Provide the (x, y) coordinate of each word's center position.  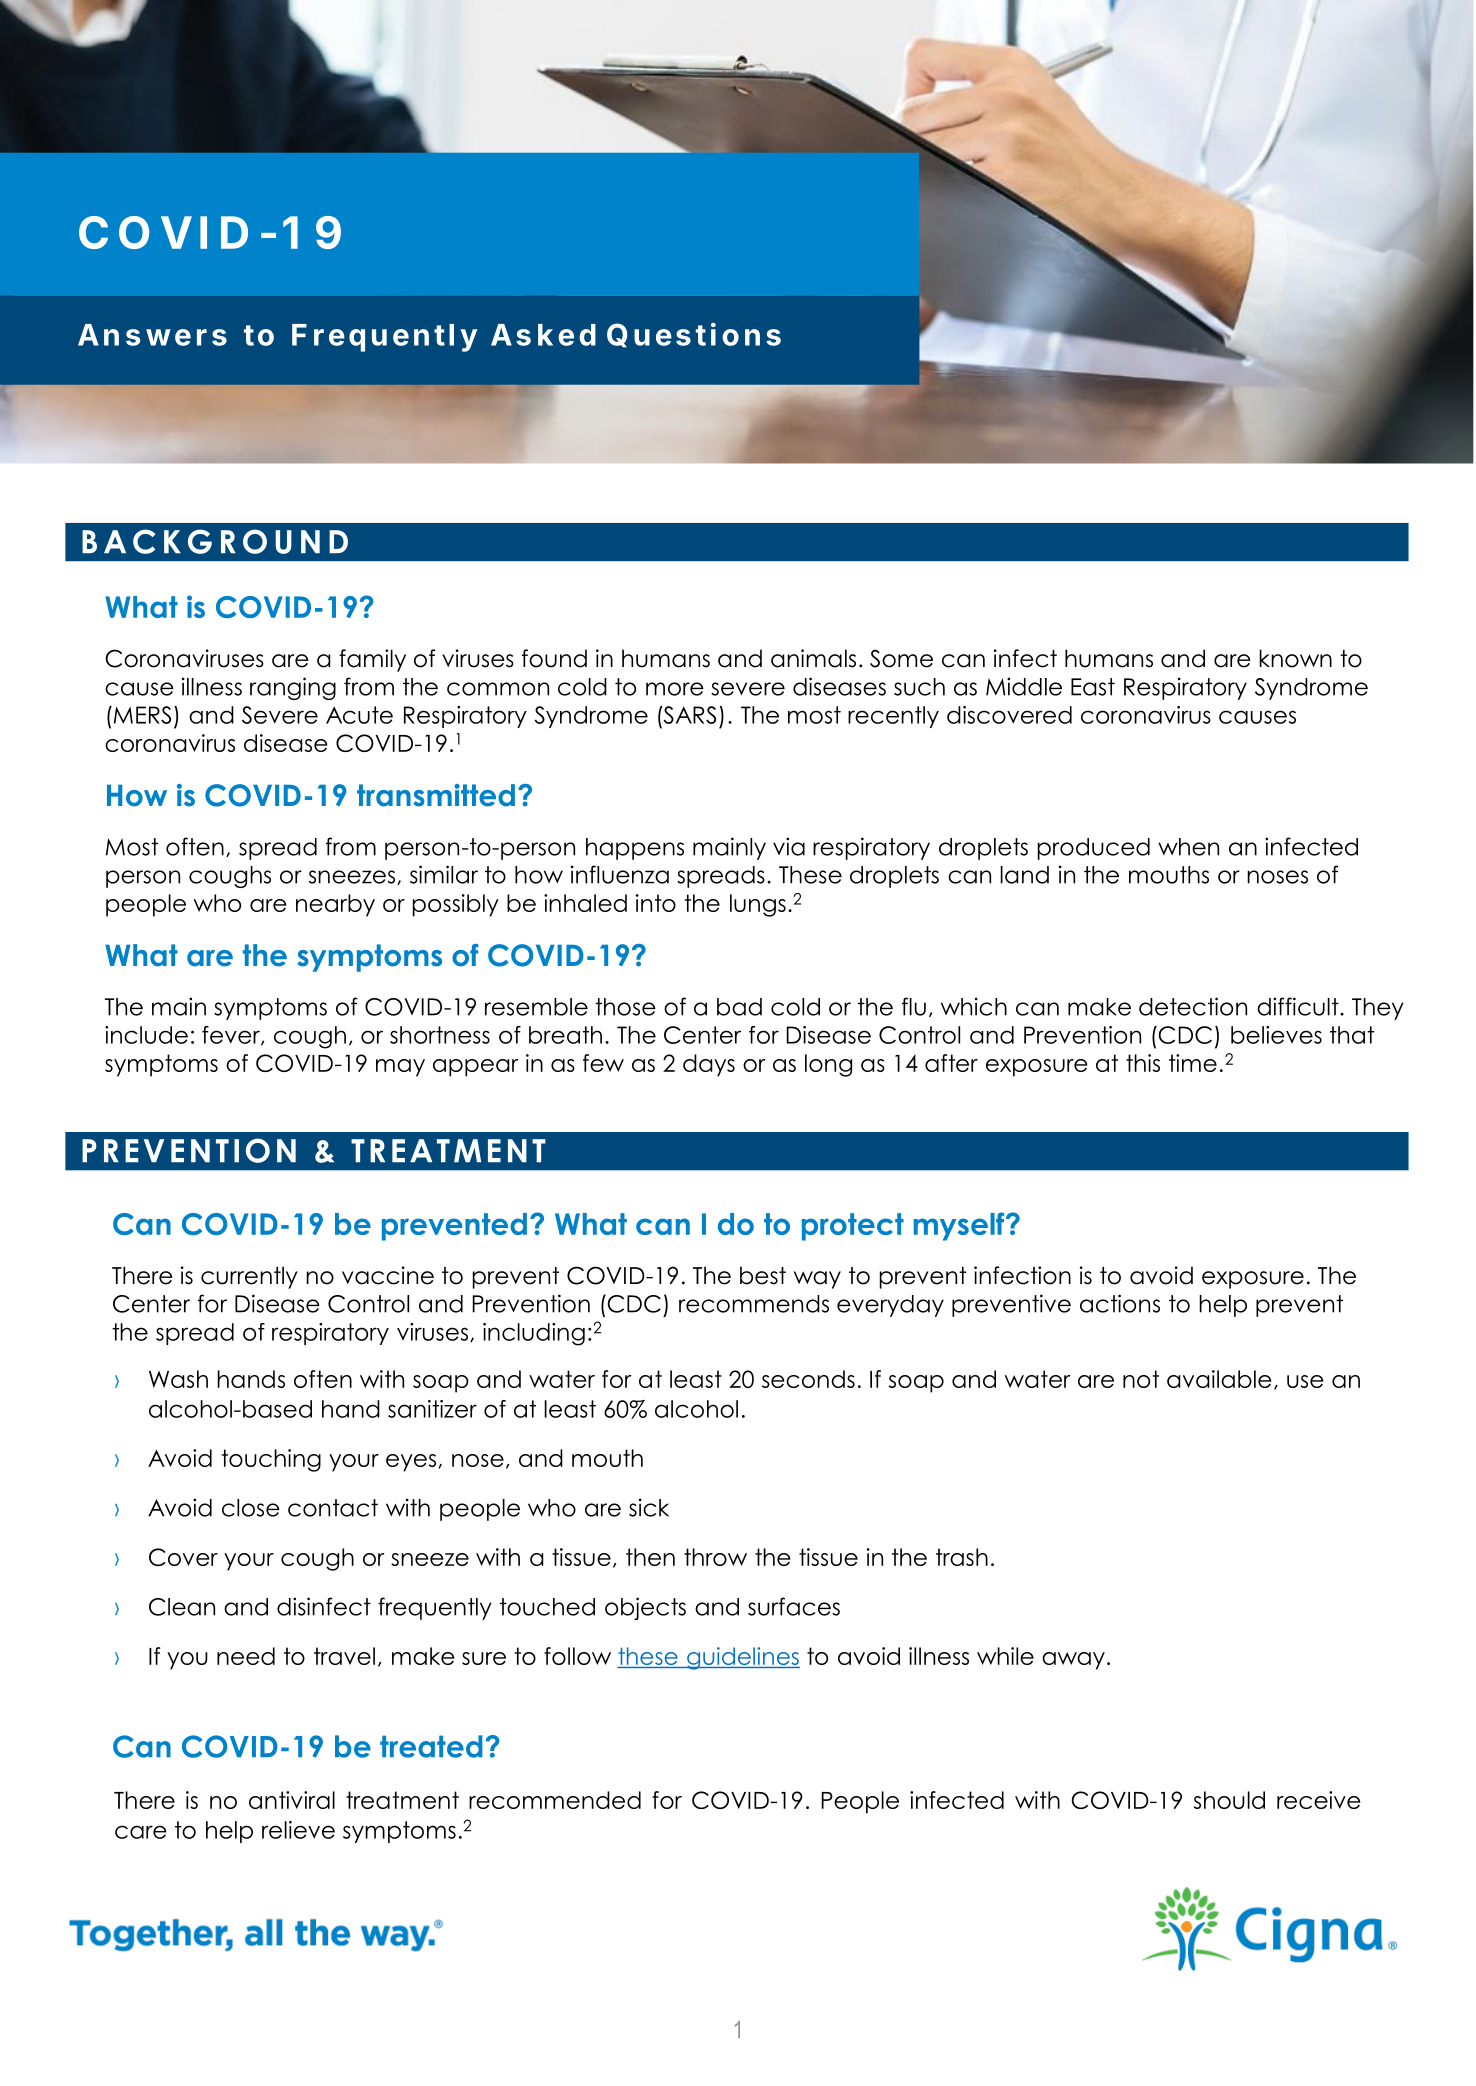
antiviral (292, 1800)
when (1188, 847)
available (1219, 1379)
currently (249, 1277)
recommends (754, 1304)
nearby (335, 905)
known (1295, 658)
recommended (555, 1800)
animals (813, 658)
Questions (694, 335)
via (789, 846)
